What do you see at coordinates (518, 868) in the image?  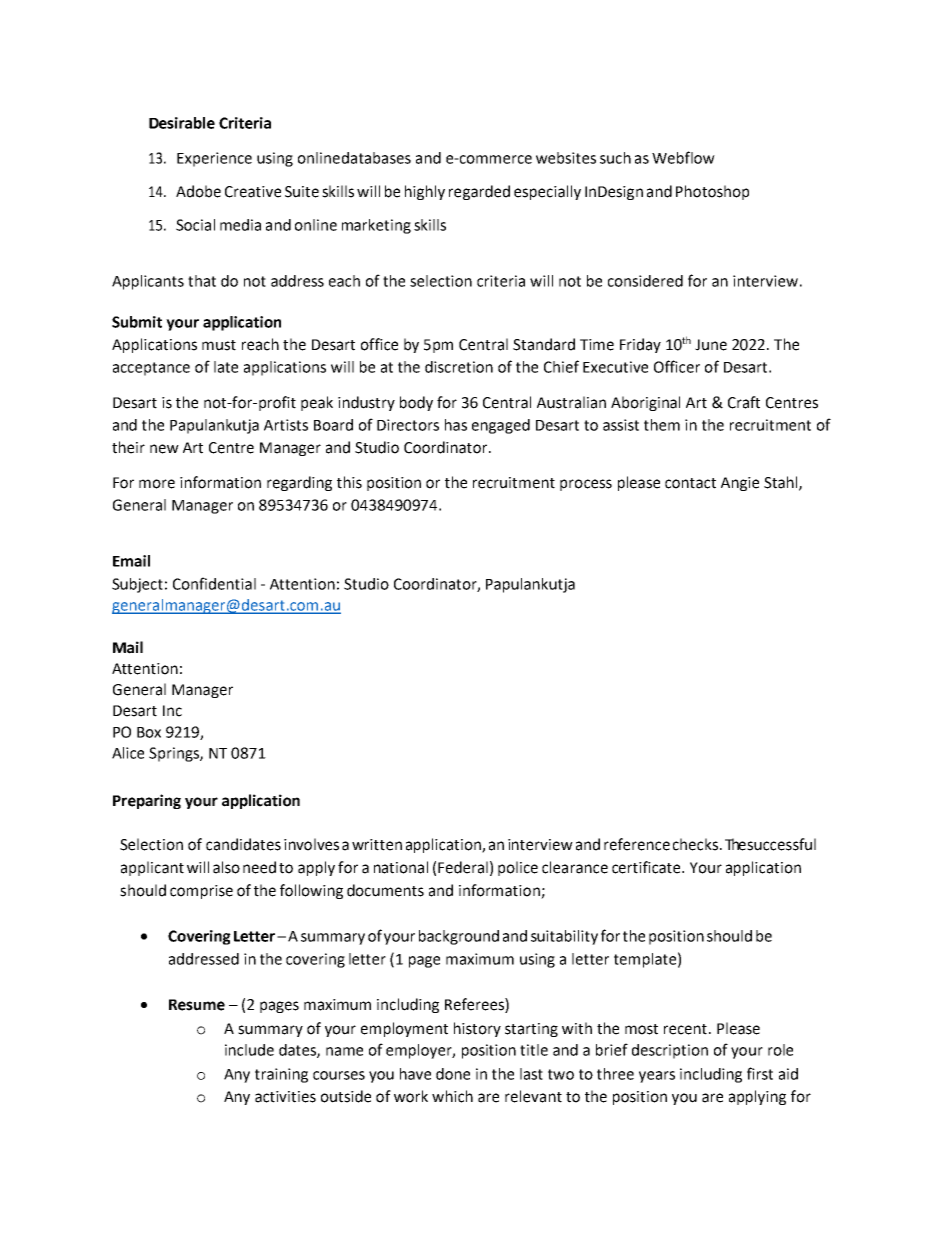 I see `police` at bounding box center [518, 868].
